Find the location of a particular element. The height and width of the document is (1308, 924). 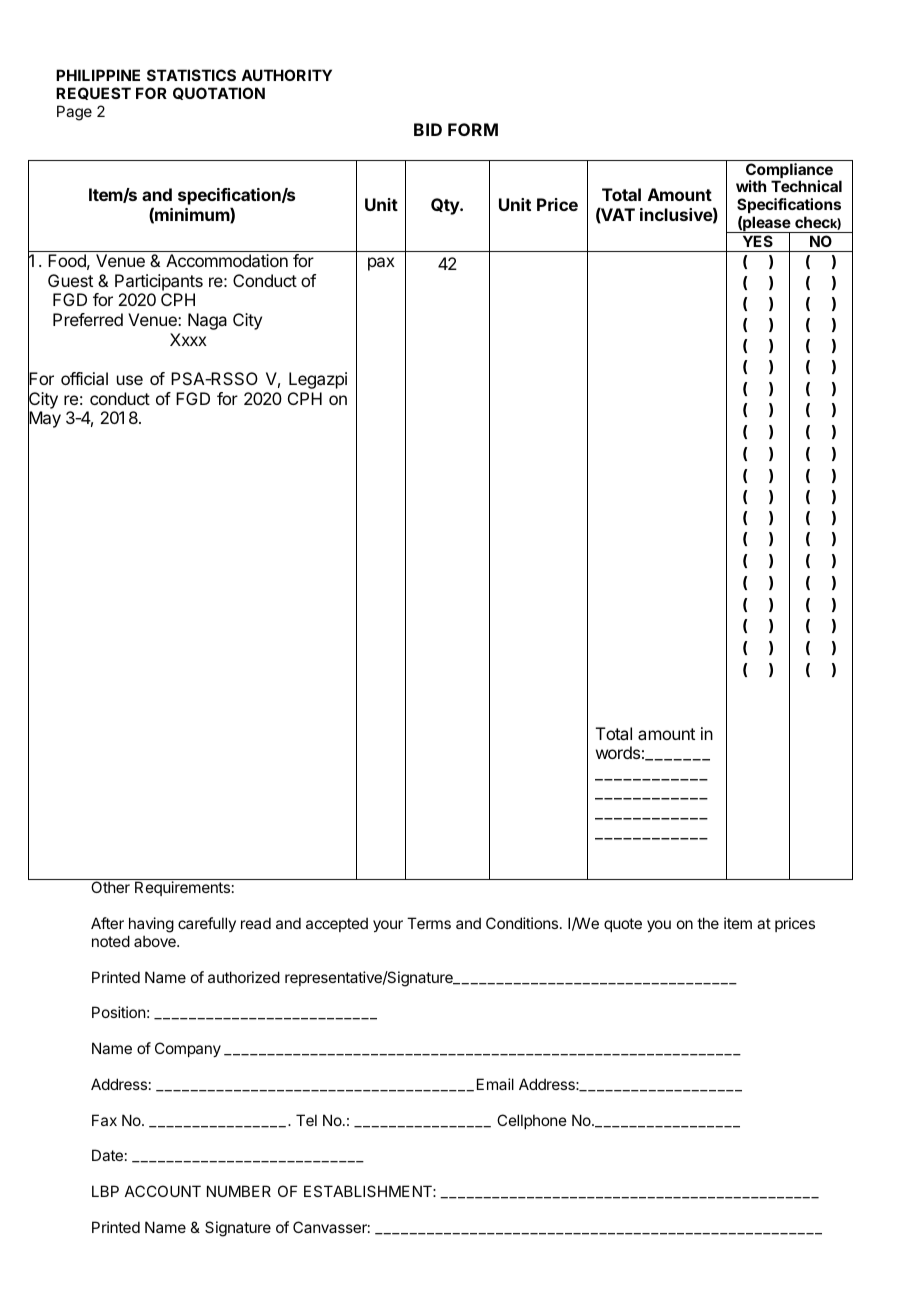

Other is located at coordinates (110, 887).
